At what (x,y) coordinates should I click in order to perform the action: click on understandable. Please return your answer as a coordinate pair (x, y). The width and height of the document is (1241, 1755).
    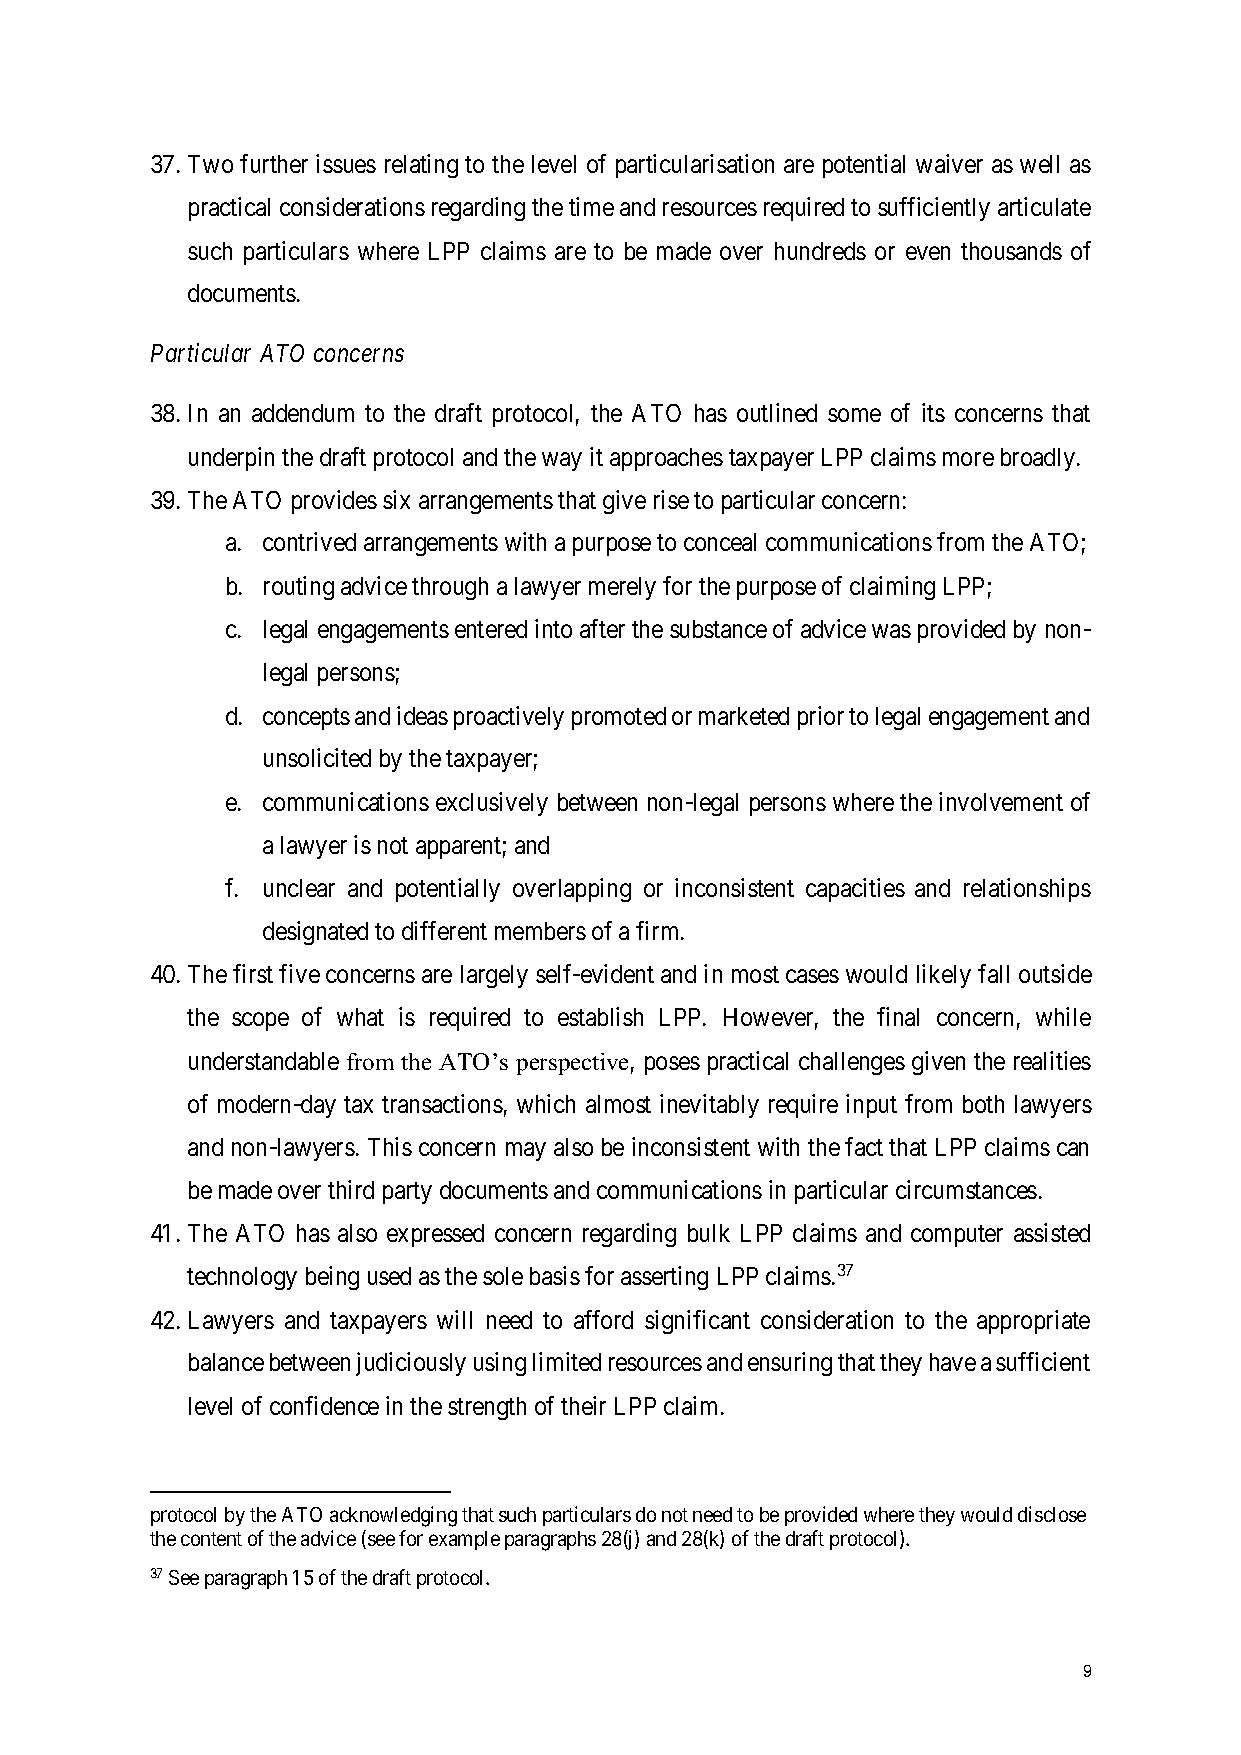
    Looking at the image, I should click on (264, 1061).
